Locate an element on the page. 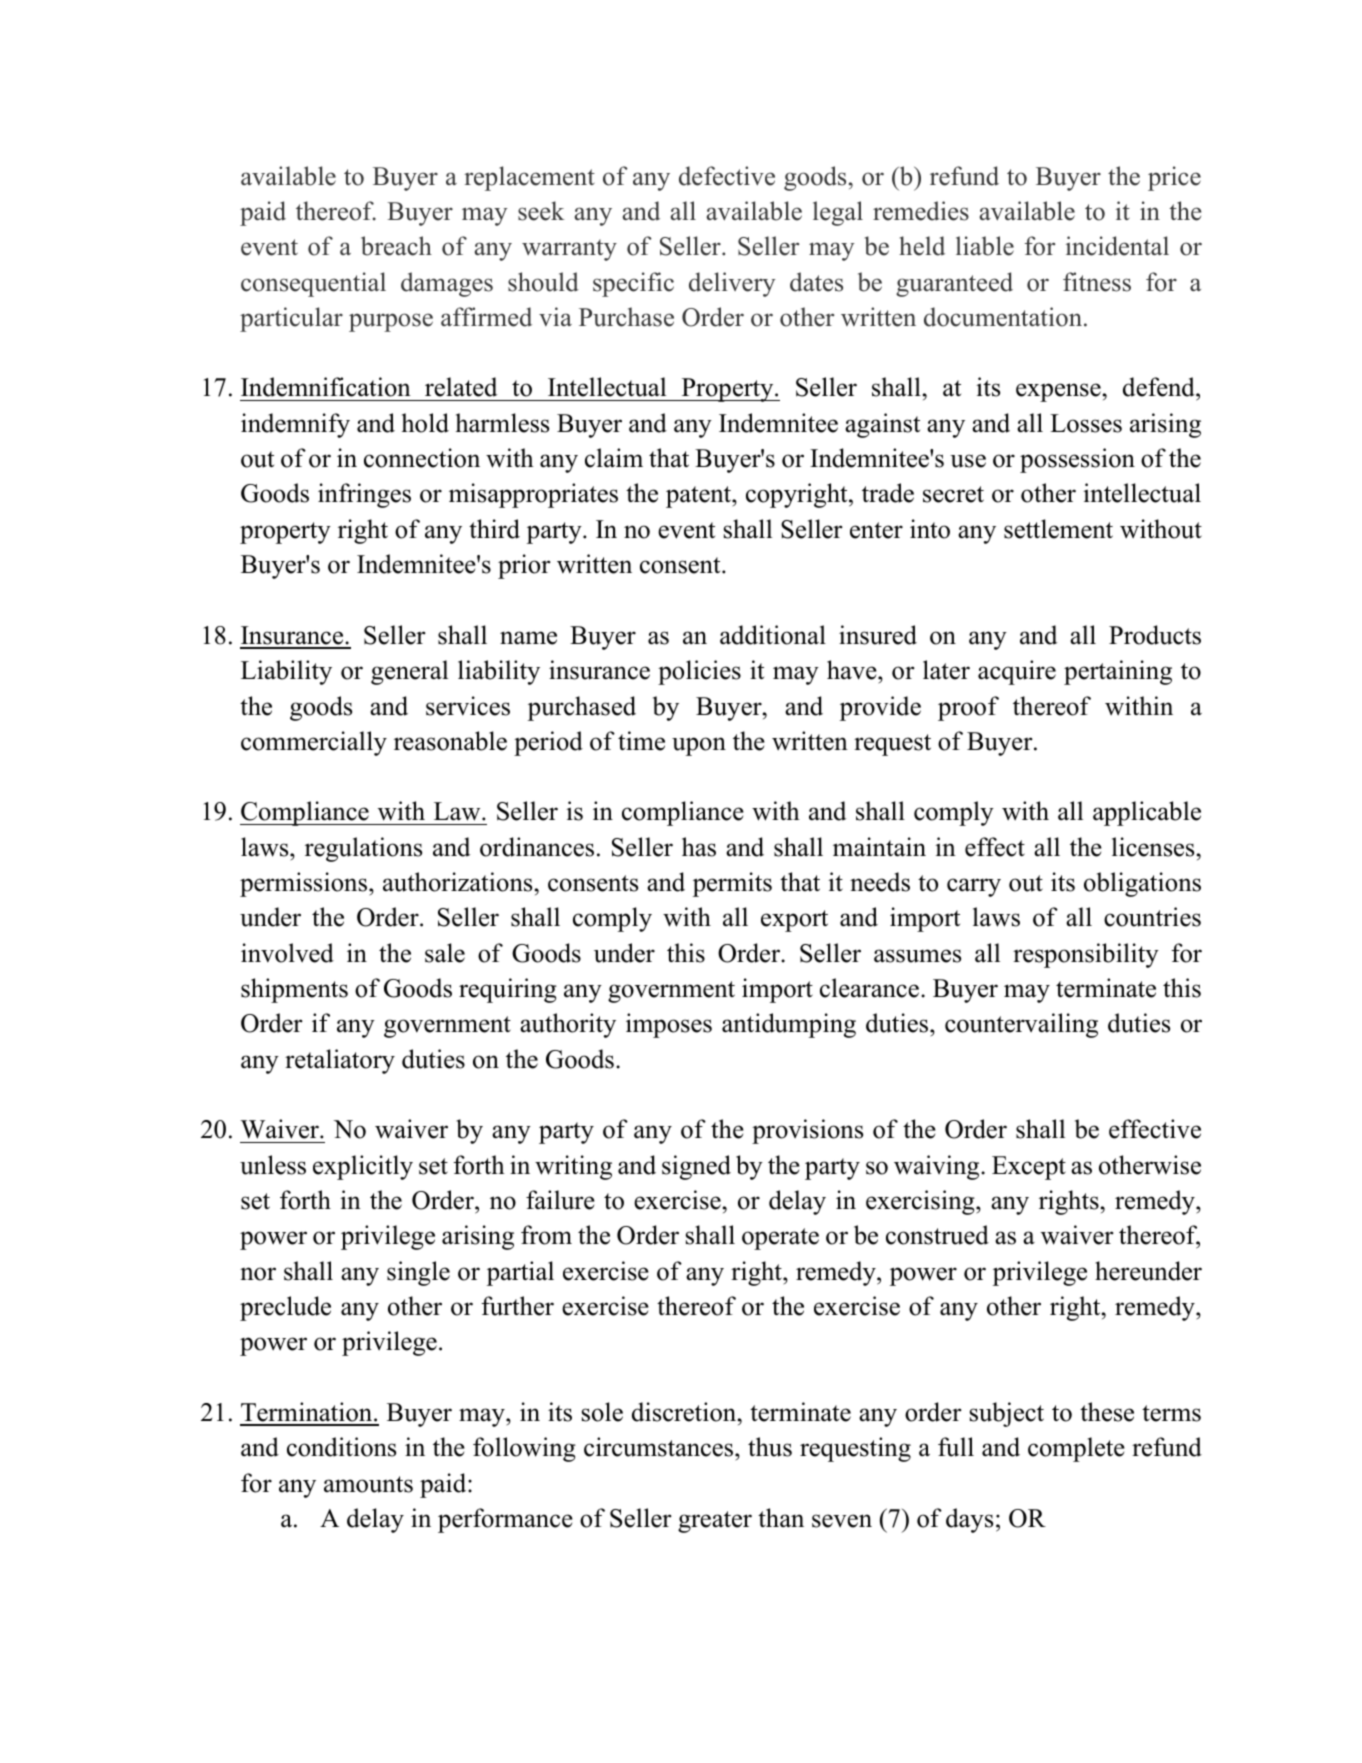 This image has height=1763, width=1362. incidental is located at coordinates (1117, 246).
